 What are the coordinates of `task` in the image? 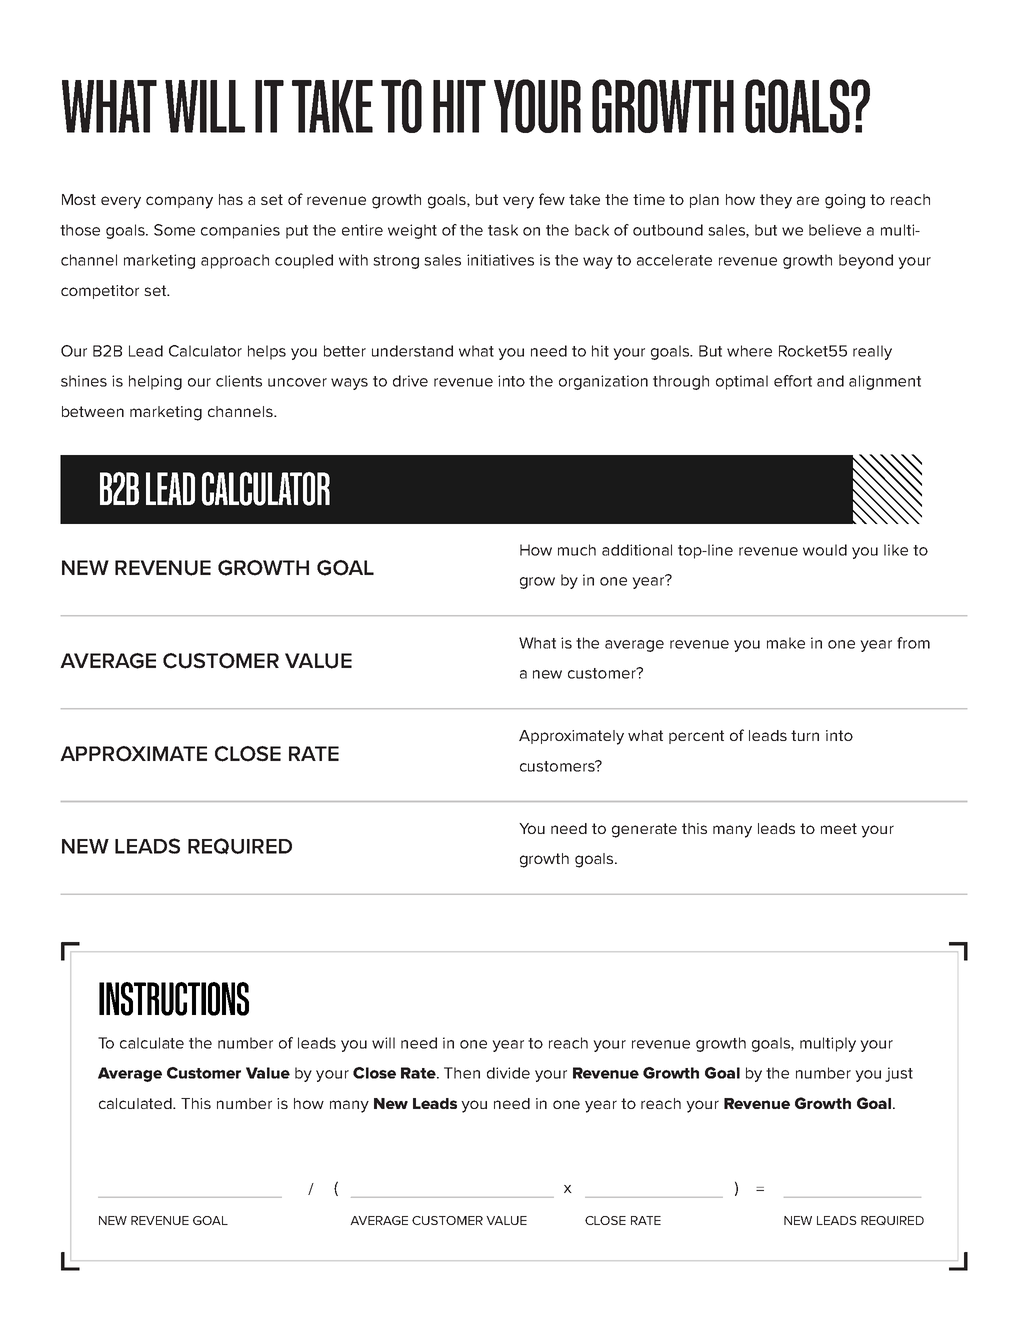 It's located at (503, 230).
